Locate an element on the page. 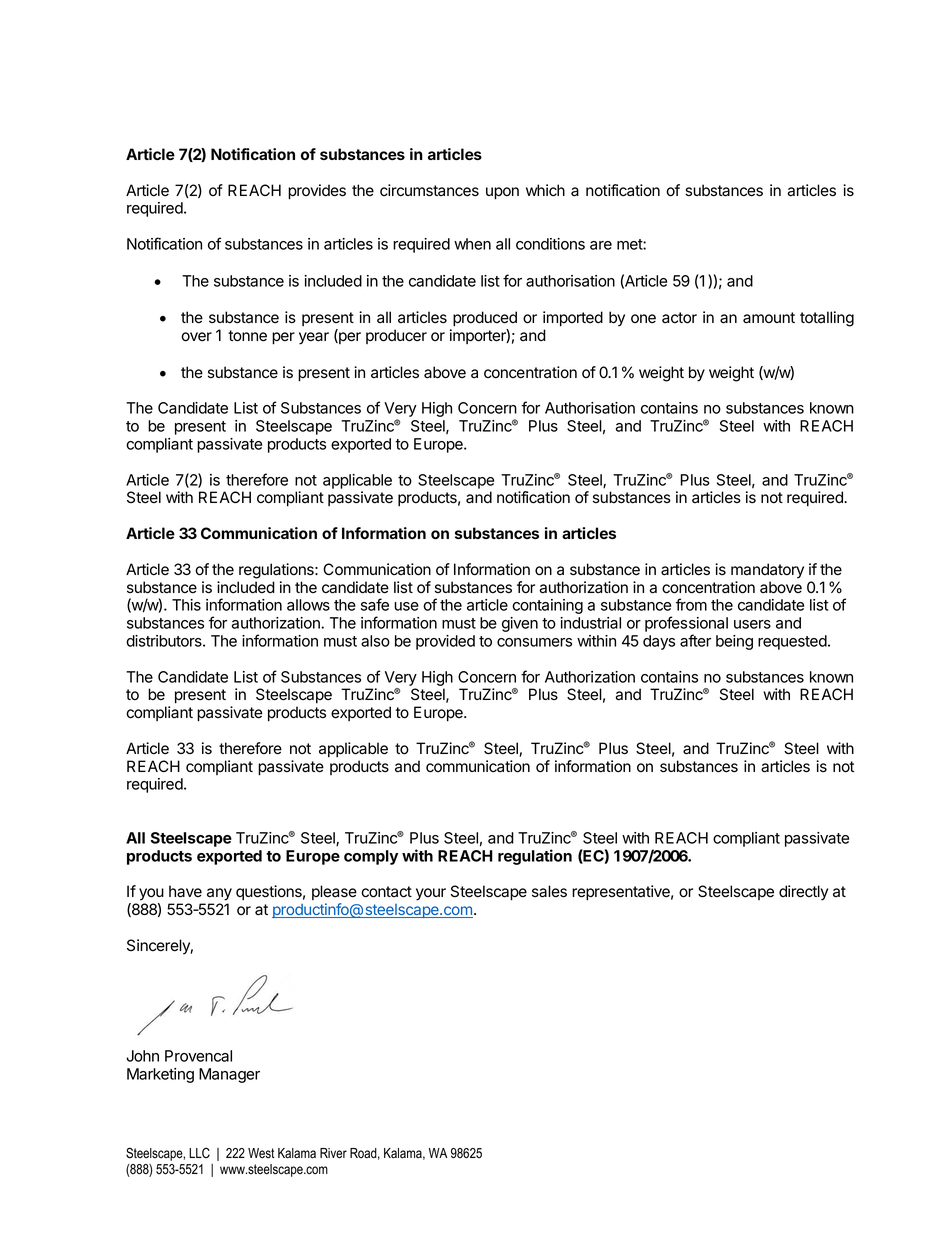 This page has height=1233, width=952. any is located at coordinates (219, 894).
